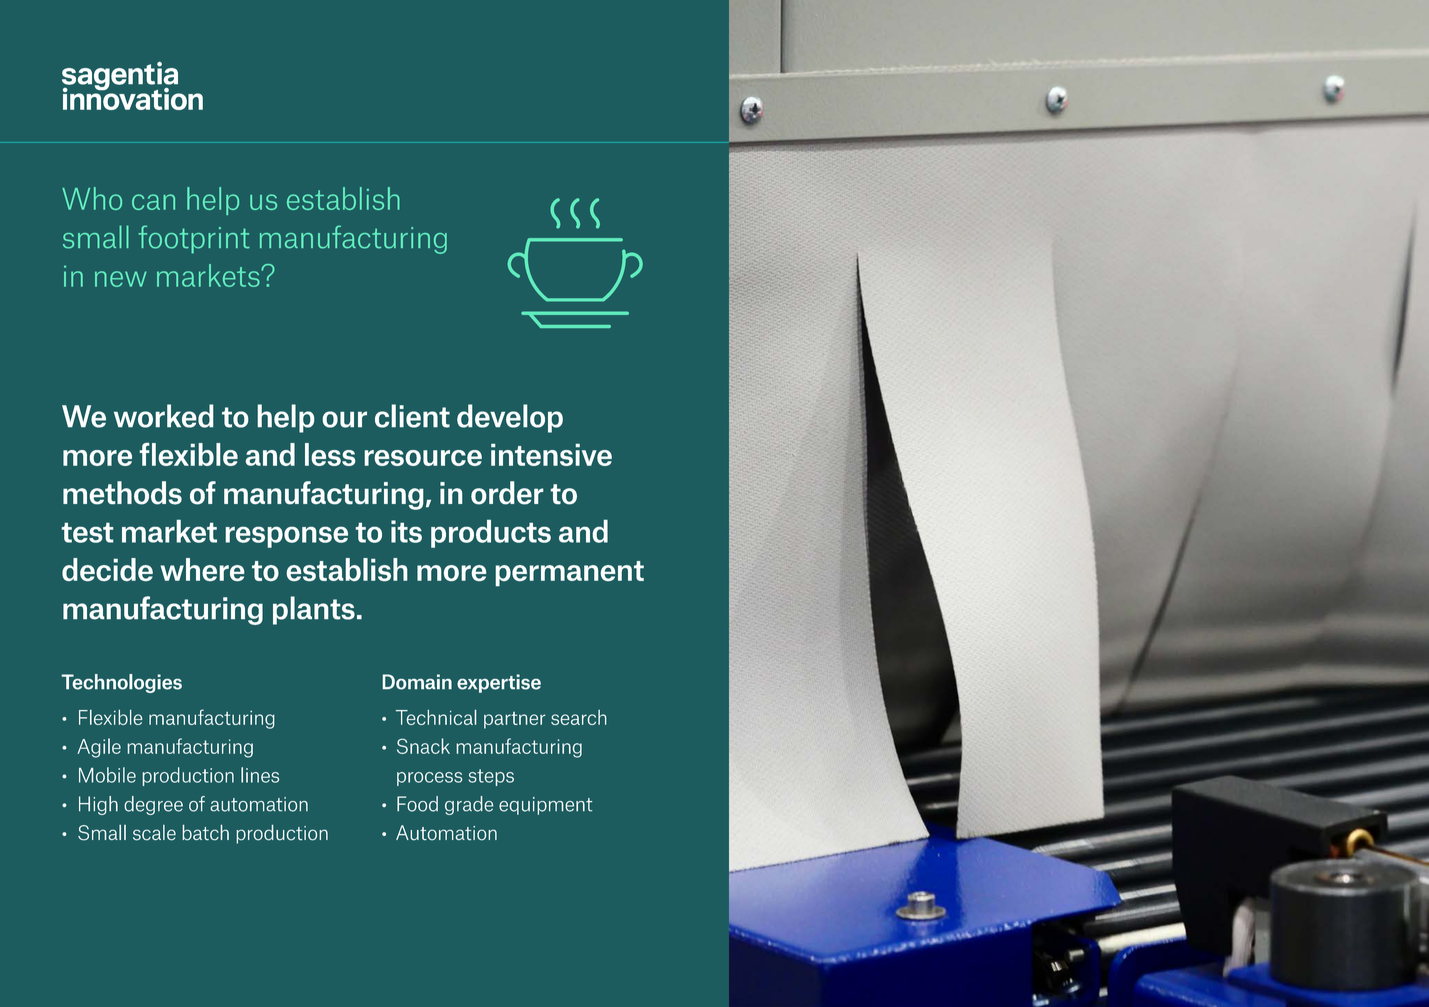 The width and height of the page is (1429, 1007). Describe the element at coordinates (510, 418) in the page. I see `develop` at that location.
